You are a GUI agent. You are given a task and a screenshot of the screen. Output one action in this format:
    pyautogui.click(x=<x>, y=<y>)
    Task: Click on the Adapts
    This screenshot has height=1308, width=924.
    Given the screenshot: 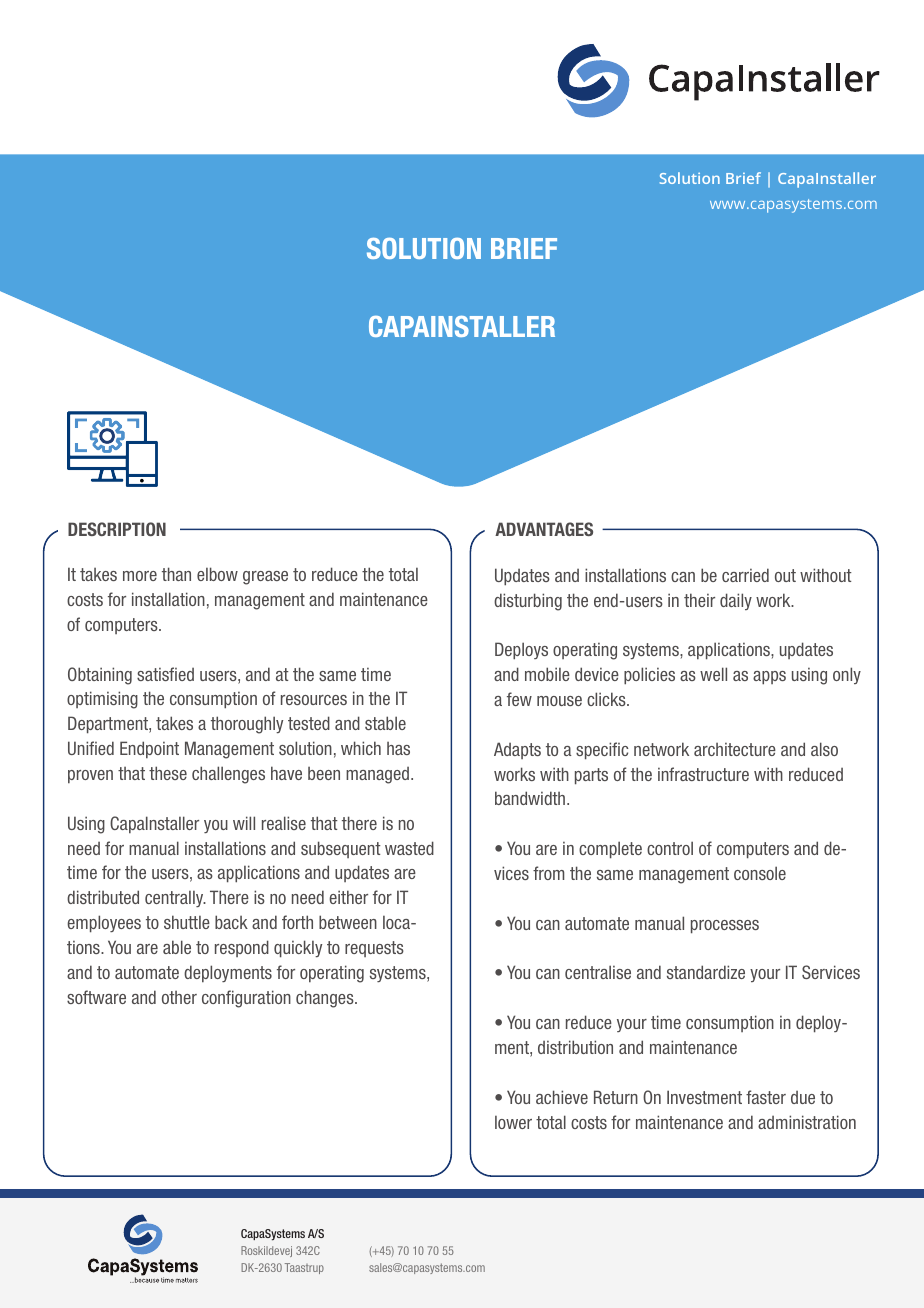 What is the action you would take?
    pyautogui.click(x=517, y=750)
